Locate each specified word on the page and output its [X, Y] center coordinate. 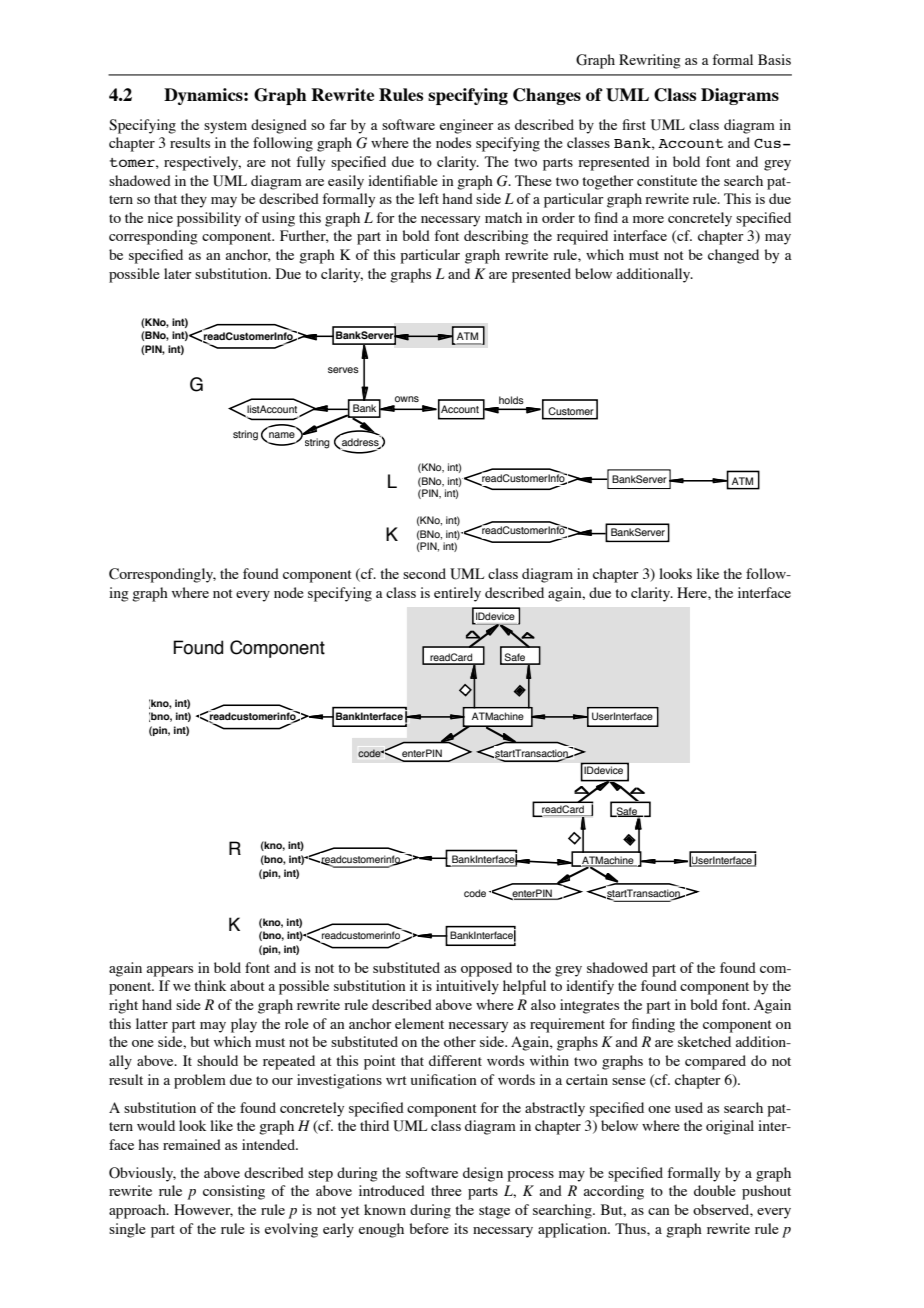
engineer [467, 126]
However [203, 1210]
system [225, 127]
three [446, 1190]
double [715, 1190]
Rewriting [650, 61]
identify [590, 987]
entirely [457, 594]
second [424, 573]
